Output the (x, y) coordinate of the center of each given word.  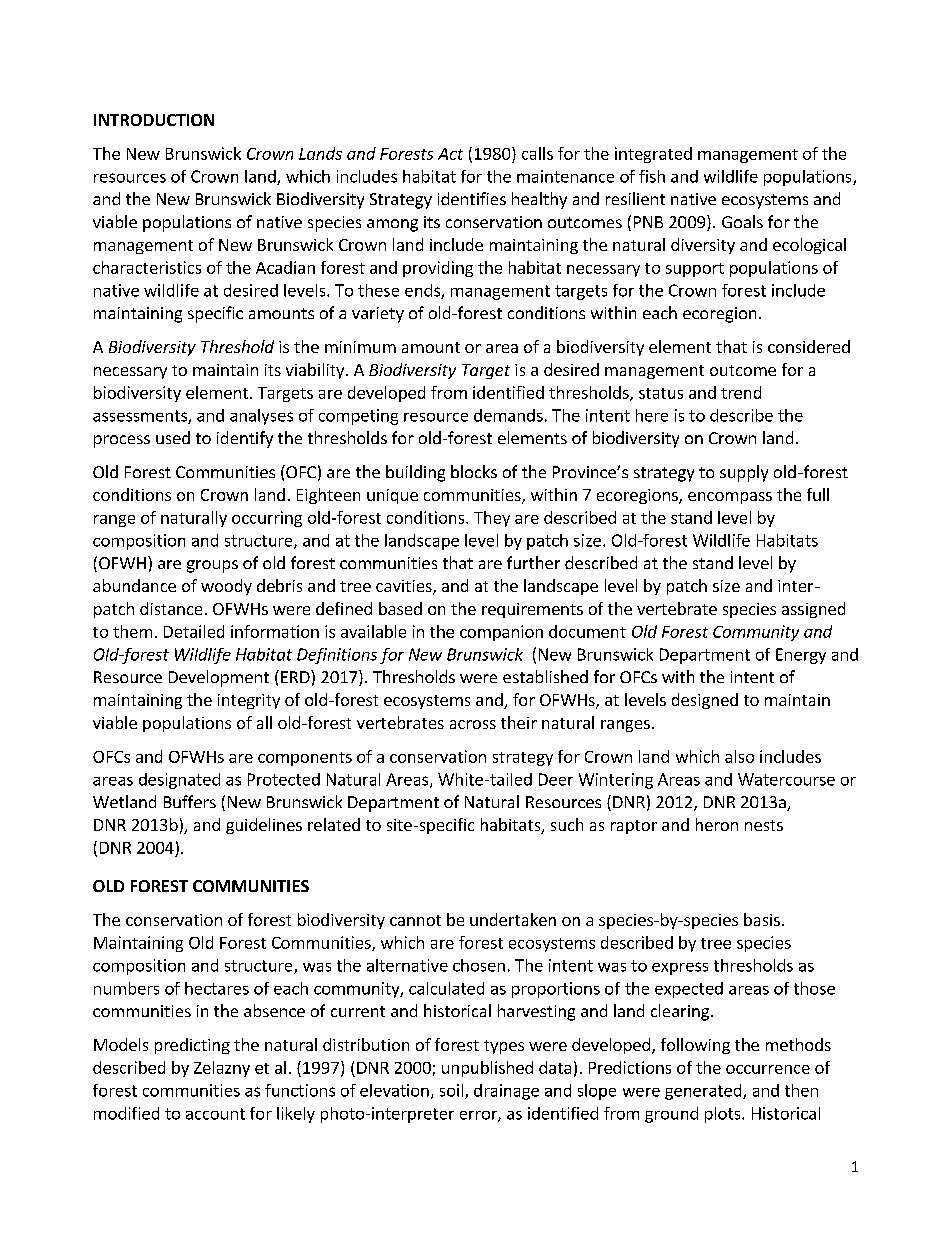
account (215, 1114)
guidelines (264, 826)
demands (508, 415)
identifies (472, 198)
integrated (653, 155)
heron (717, 824)
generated (704, 1092)
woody (226, 587)
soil (453, 1091)
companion (501, 633)
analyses (261, 417)
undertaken (513, 919)
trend (741, 392)
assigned (813, 610)
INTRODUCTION (154, 120)
